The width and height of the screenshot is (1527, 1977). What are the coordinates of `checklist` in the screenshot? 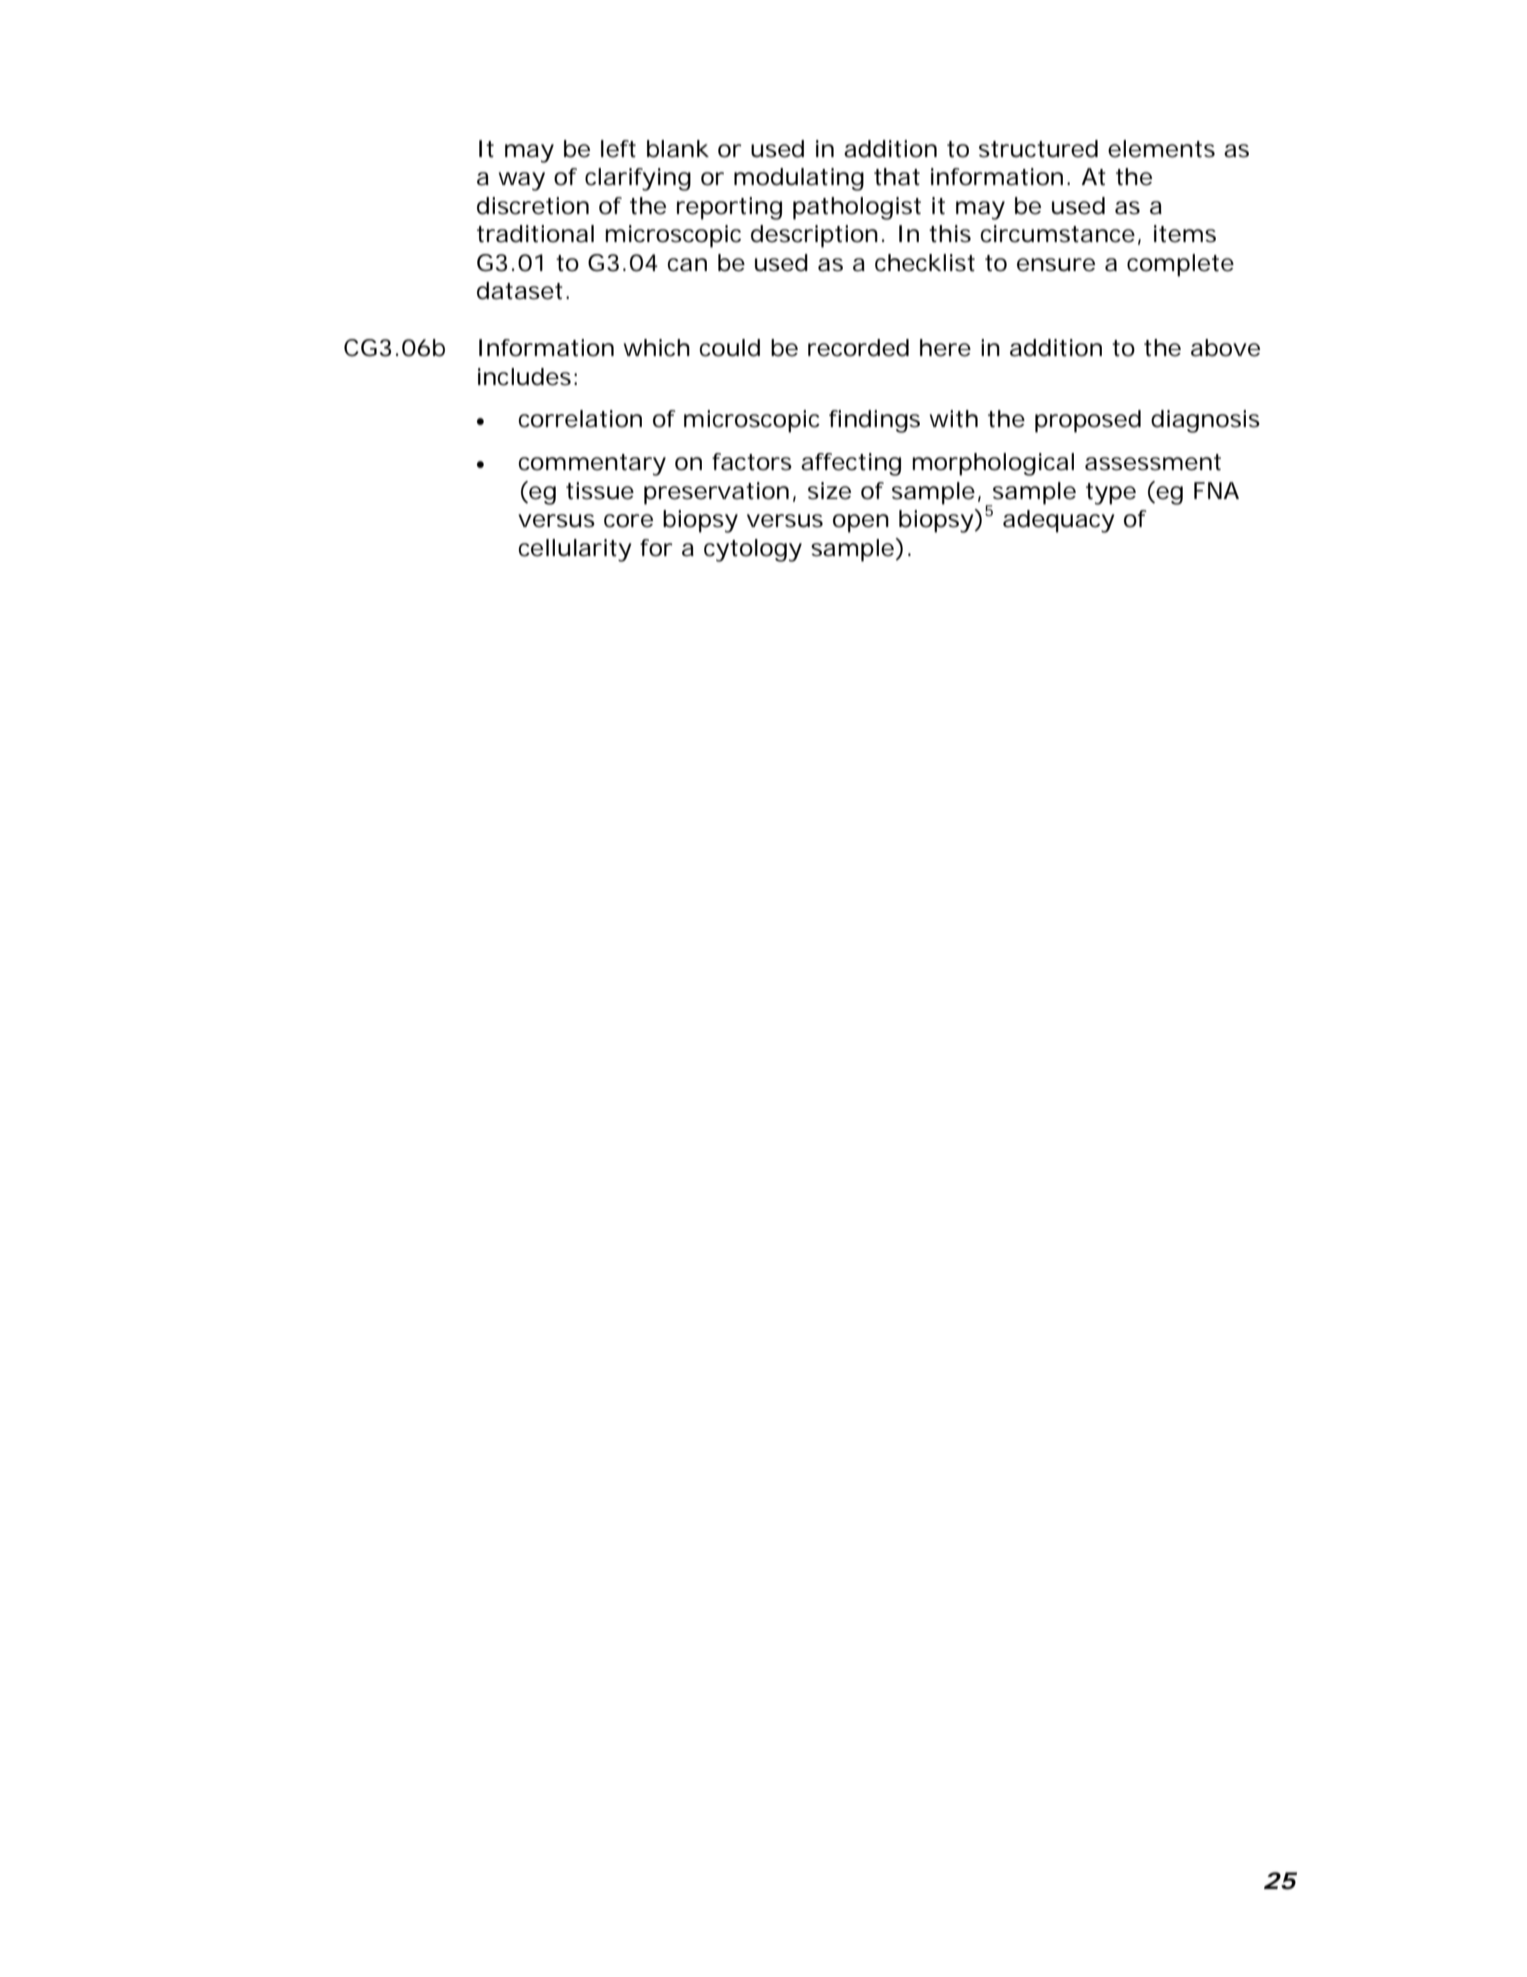 It's located at (925, 263).
